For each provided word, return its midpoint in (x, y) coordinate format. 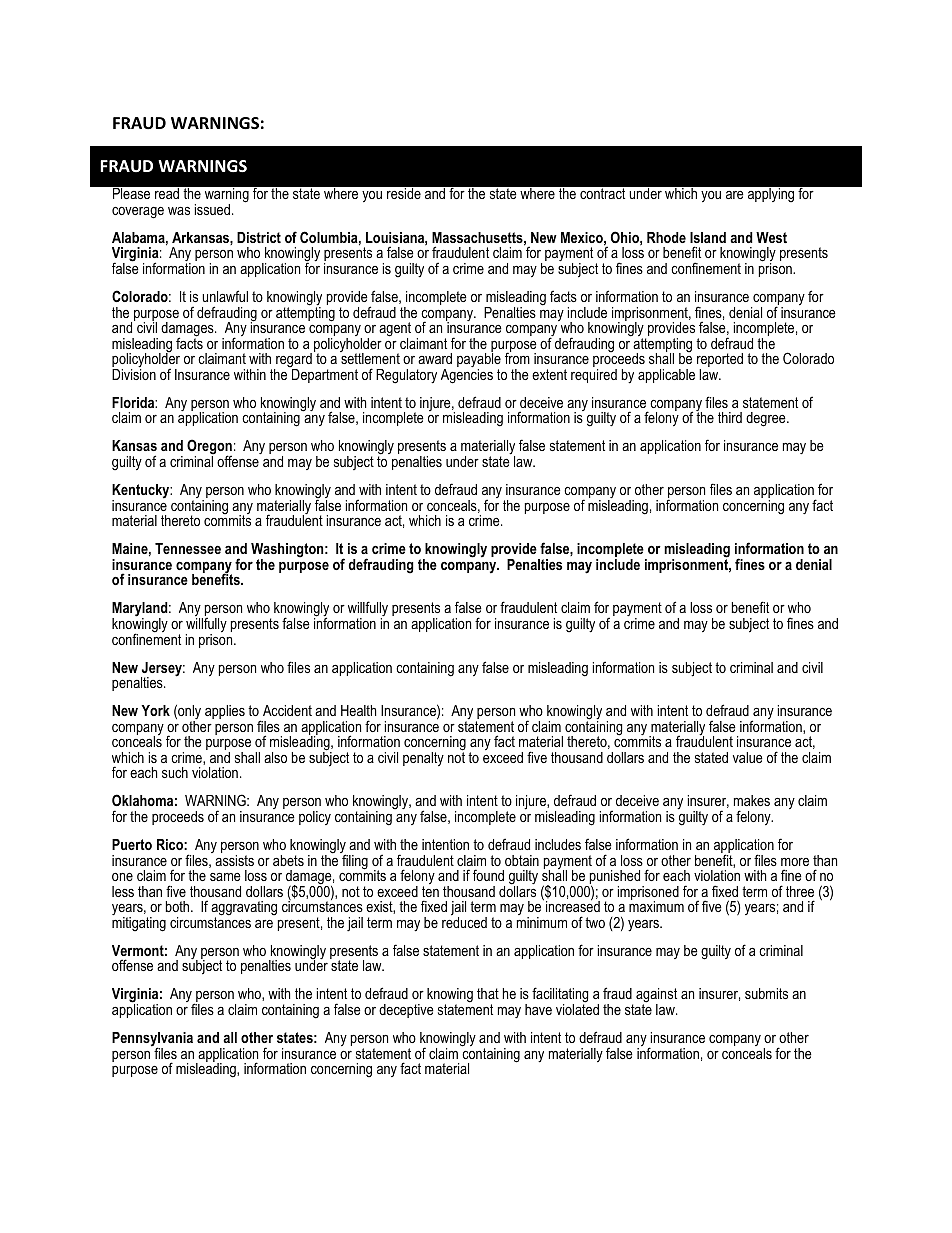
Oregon (209, 448)
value (748, 757)
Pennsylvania (152, 1040)
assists (233, 859)
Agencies (467, 376)
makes (752, 800)
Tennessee (188, 548)
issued (212, 209)
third (730, 417)
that (488, 993)
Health (358, 710)
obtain (522, 860)
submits (766, 993)
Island (708, 237)
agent (395, 330)
